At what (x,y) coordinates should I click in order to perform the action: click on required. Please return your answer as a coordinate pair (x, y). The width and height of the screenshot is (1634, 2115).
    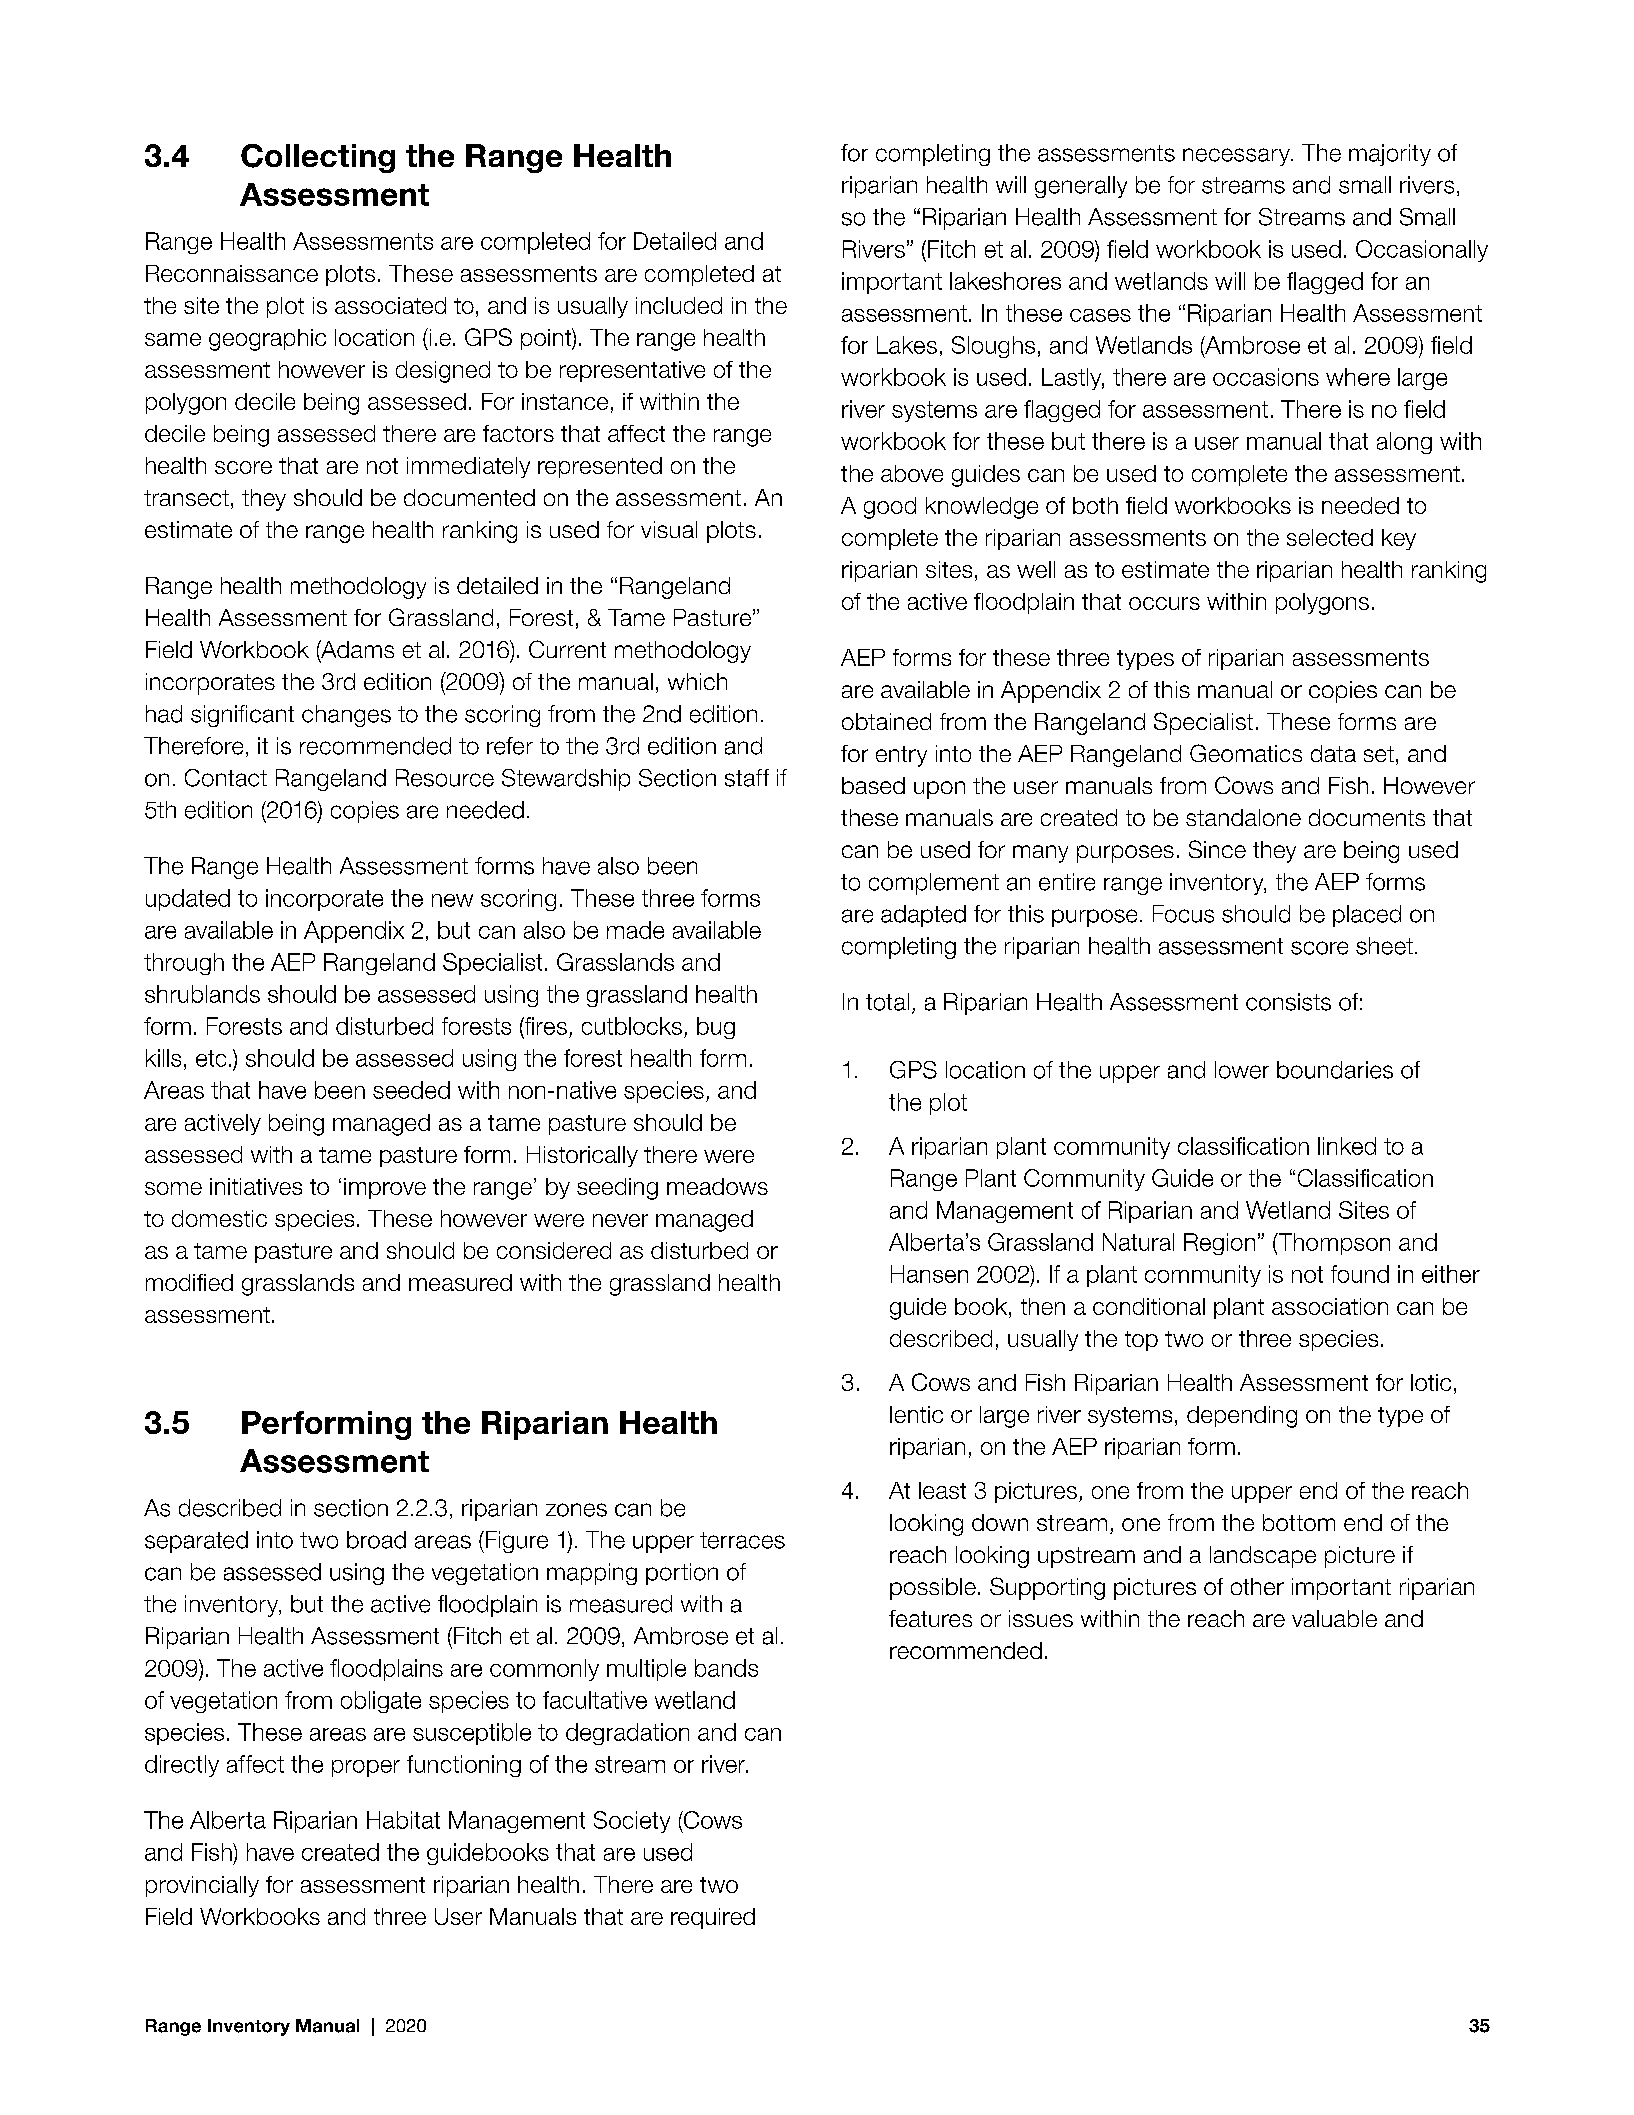
    Looking at the image, I should click on (713, 1918).
